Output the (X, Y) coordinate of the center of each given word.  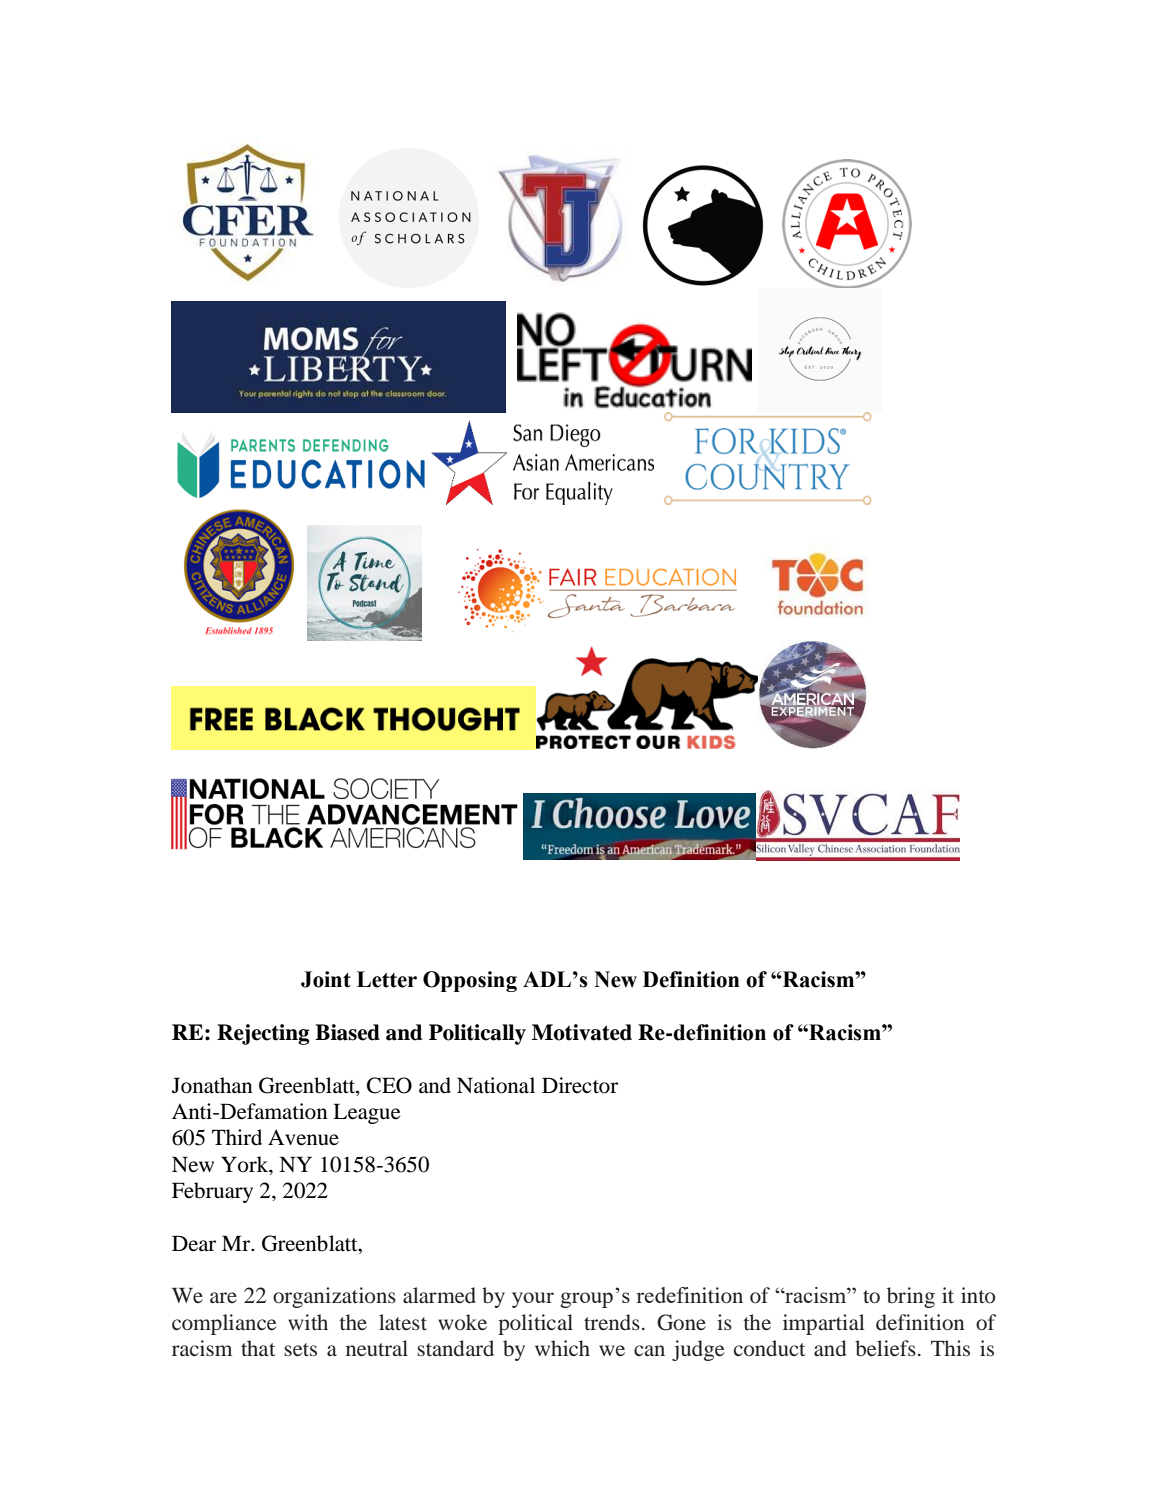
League (367, 1113)
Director (580, 1085)
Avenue (303, 1137)
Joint (326, 979)
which (562, 1348)
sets (300, 1350)
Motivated (582, 1032)
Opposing (470, 981)
